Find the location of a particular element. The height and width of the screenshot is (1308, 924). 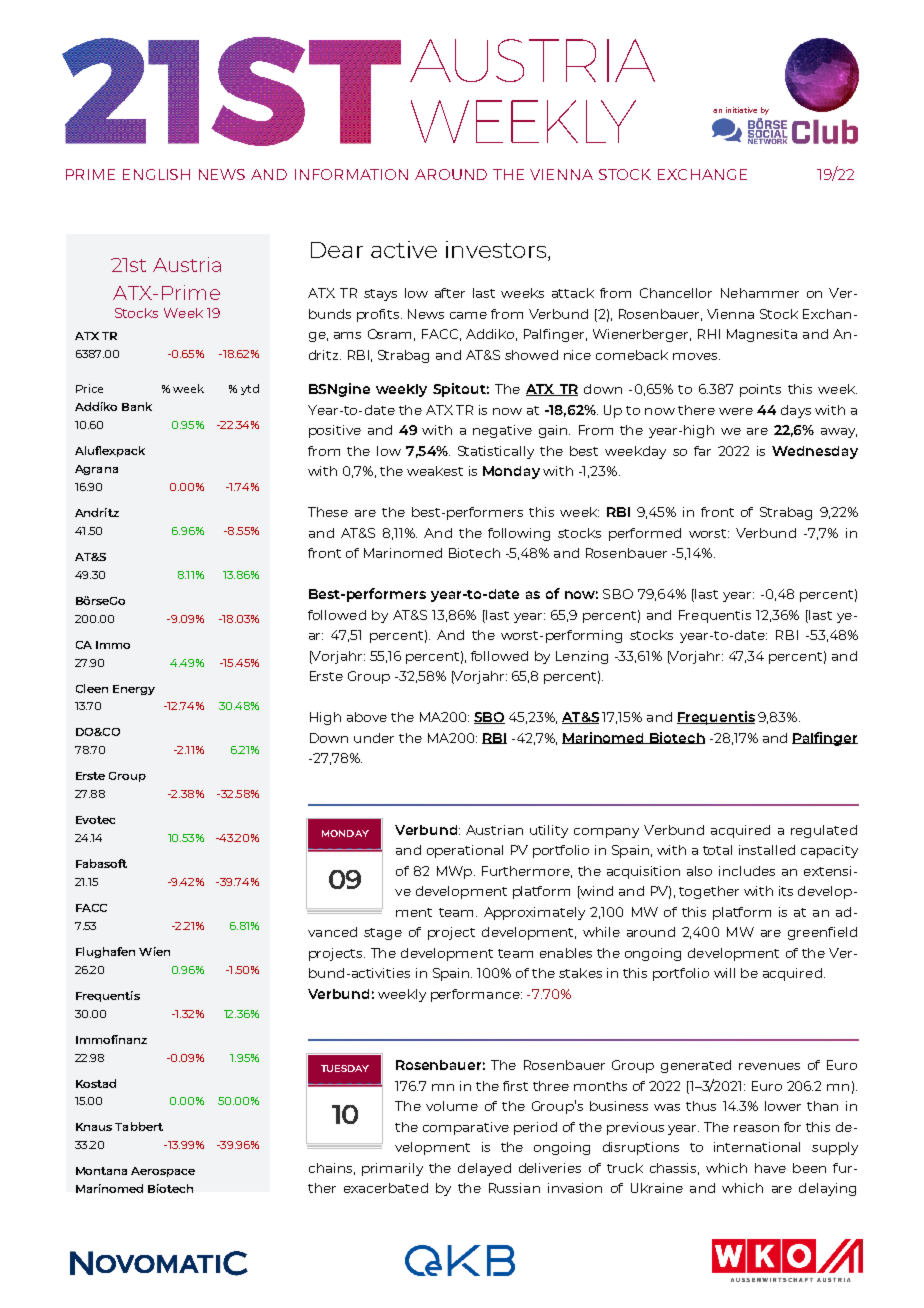

Energy is located at coordinates (134, 690).
